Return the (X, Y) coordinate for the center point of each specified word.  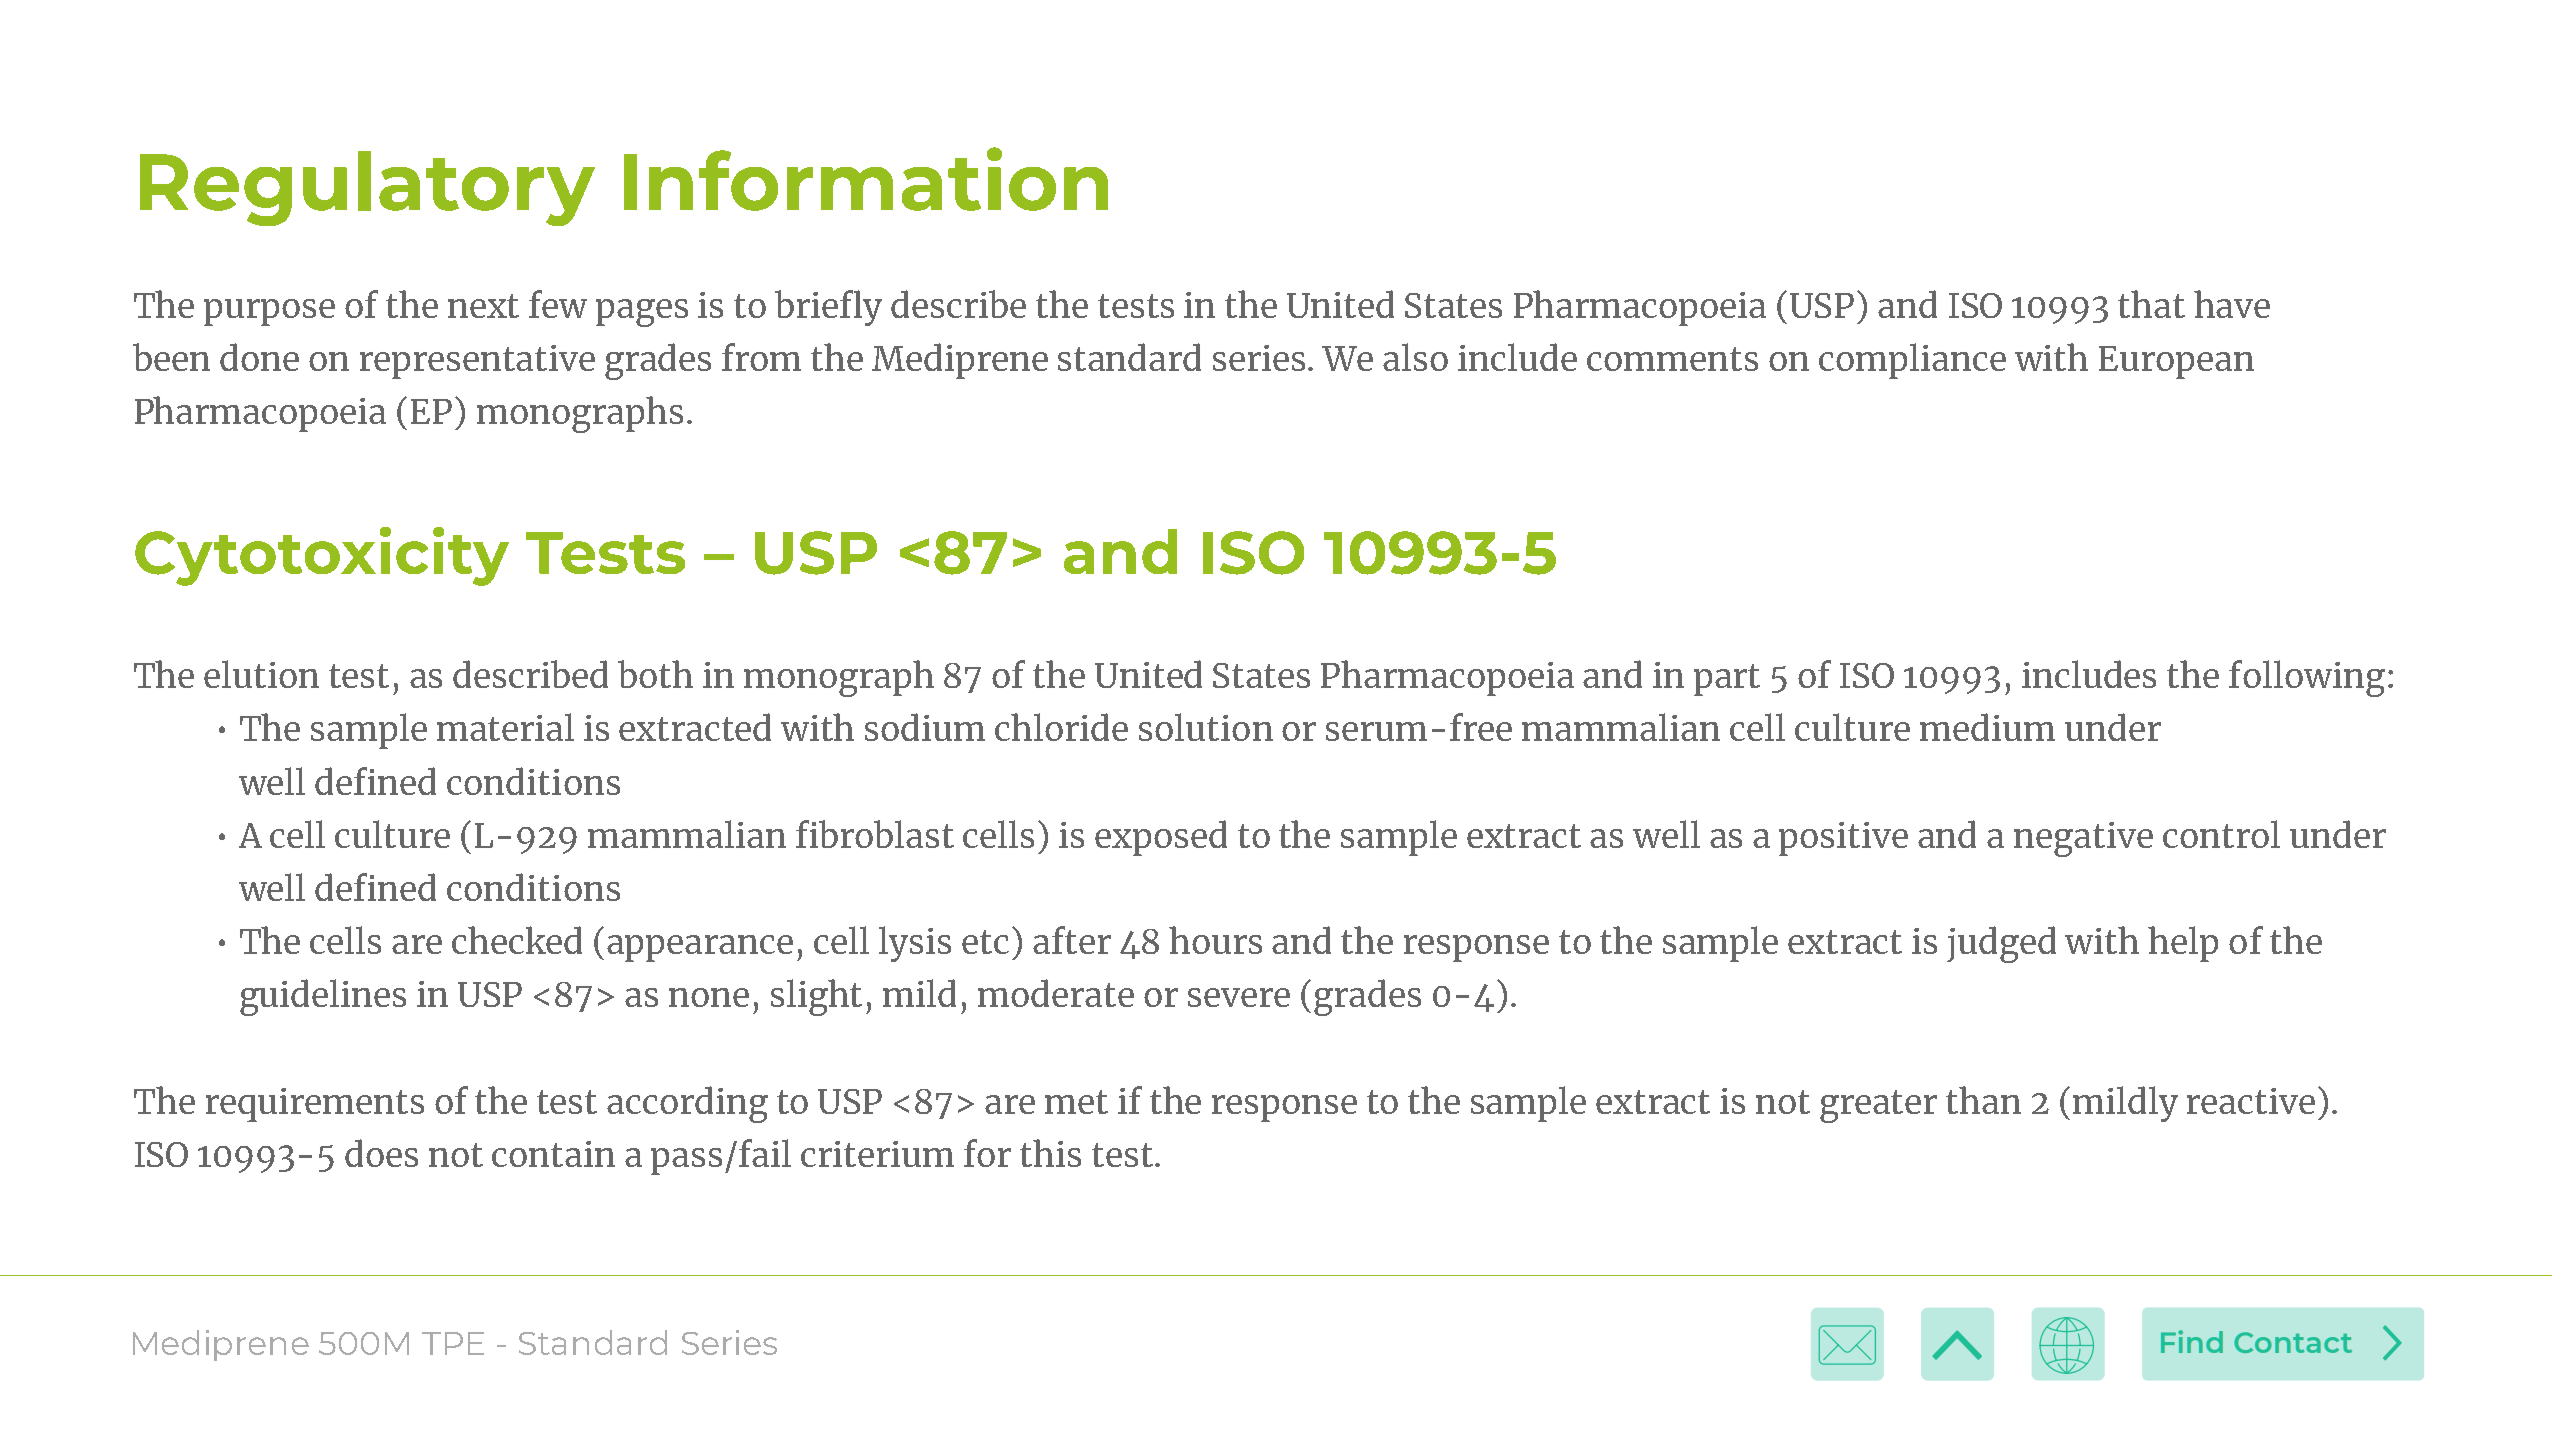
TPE (453, 1343)
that (2151, 304)
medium (1987, 727)
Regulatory (367, 188)
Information (866, 179)
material (505, 727)
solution (1206, 727)
